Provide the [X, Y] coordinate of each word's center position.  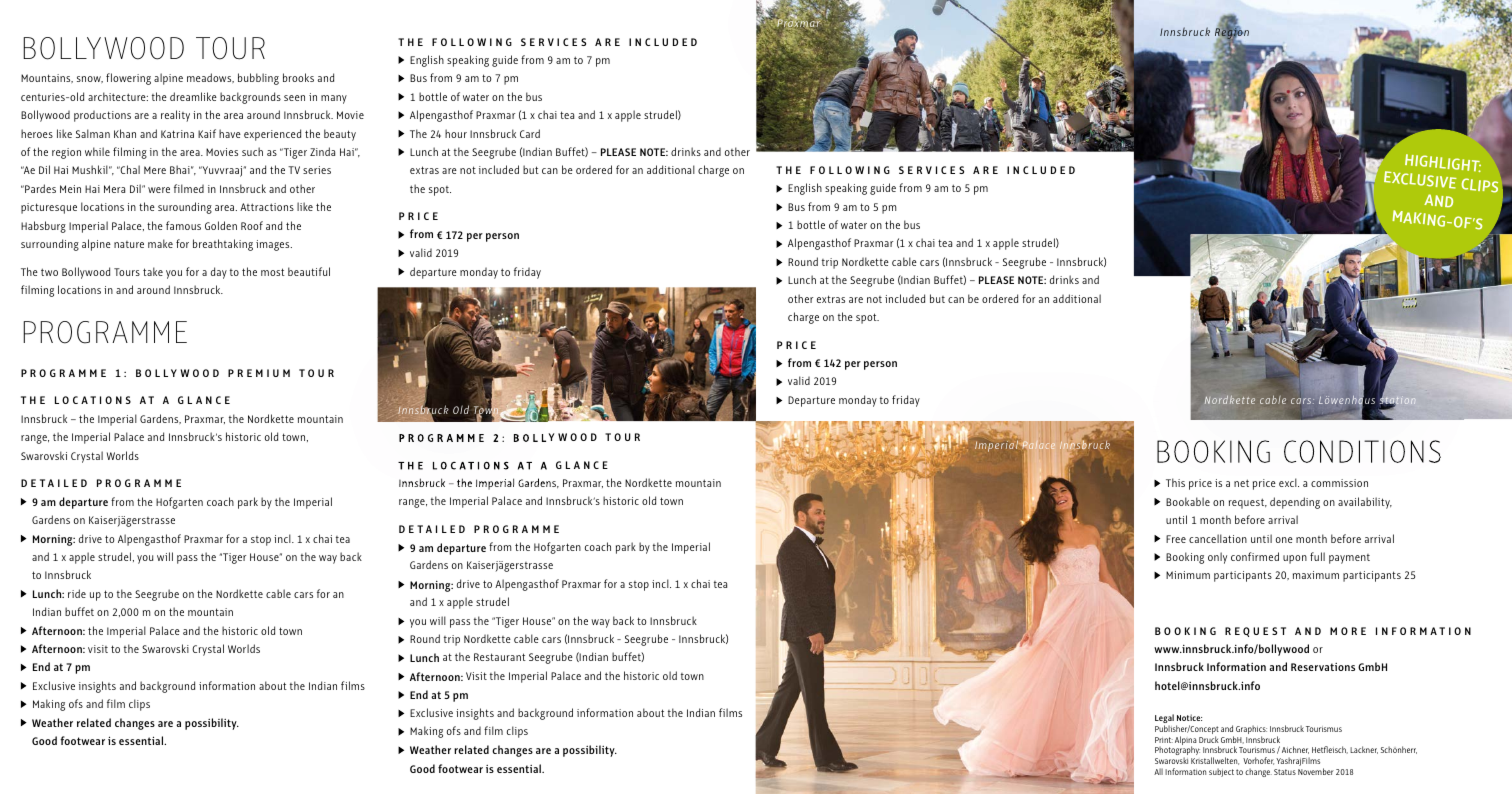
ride [77, 593]
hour [456, 133]
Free [1176, 539]
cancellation [1218, 538]
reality [175, 116]
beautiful [309, 271]
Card [530, 133]
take [153, 271]
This [1175, 482]
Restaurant [500, 657]
